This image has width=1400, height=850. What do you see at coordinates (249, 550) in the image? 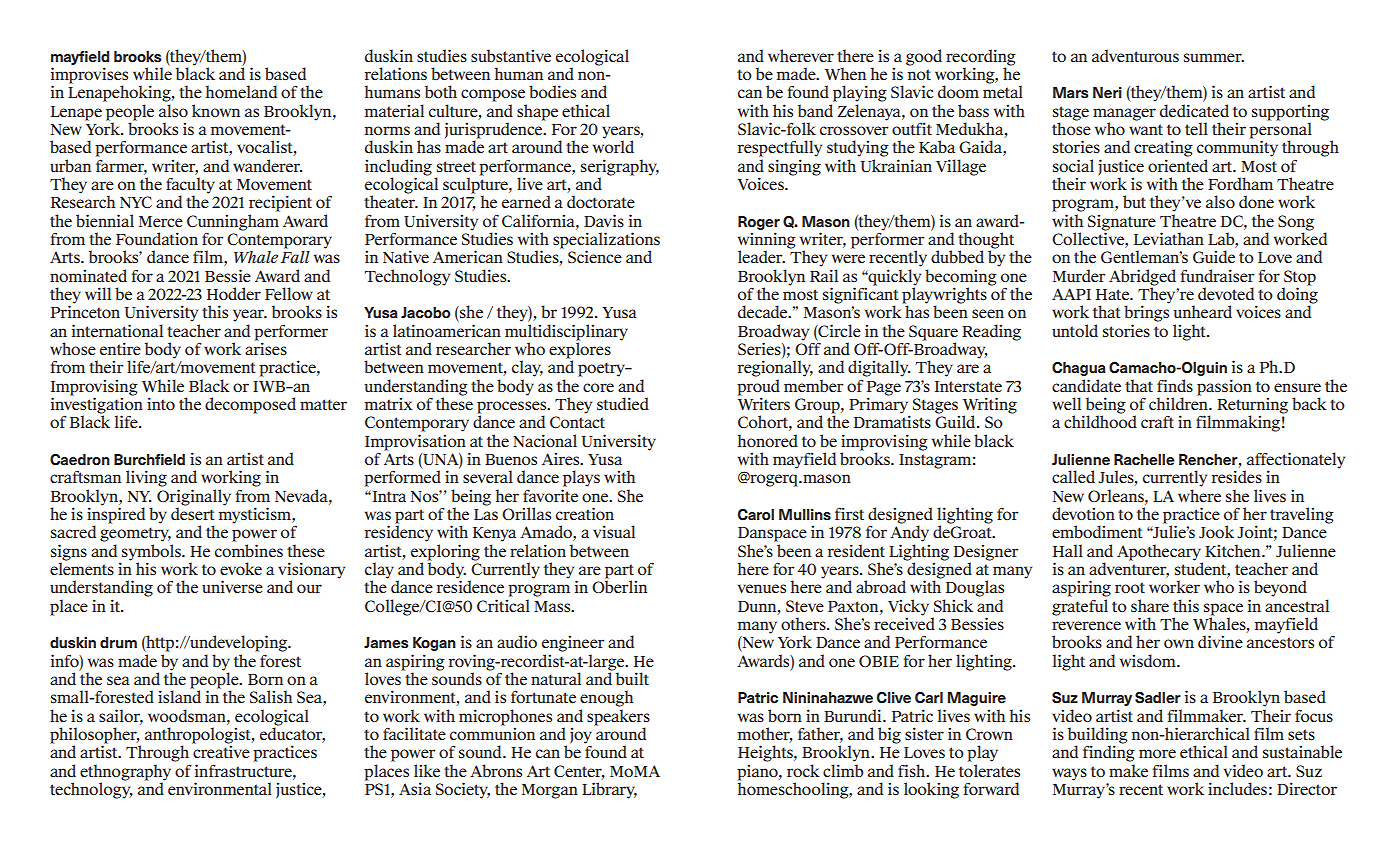
I see `combines` at bounding box center [249, 550].
